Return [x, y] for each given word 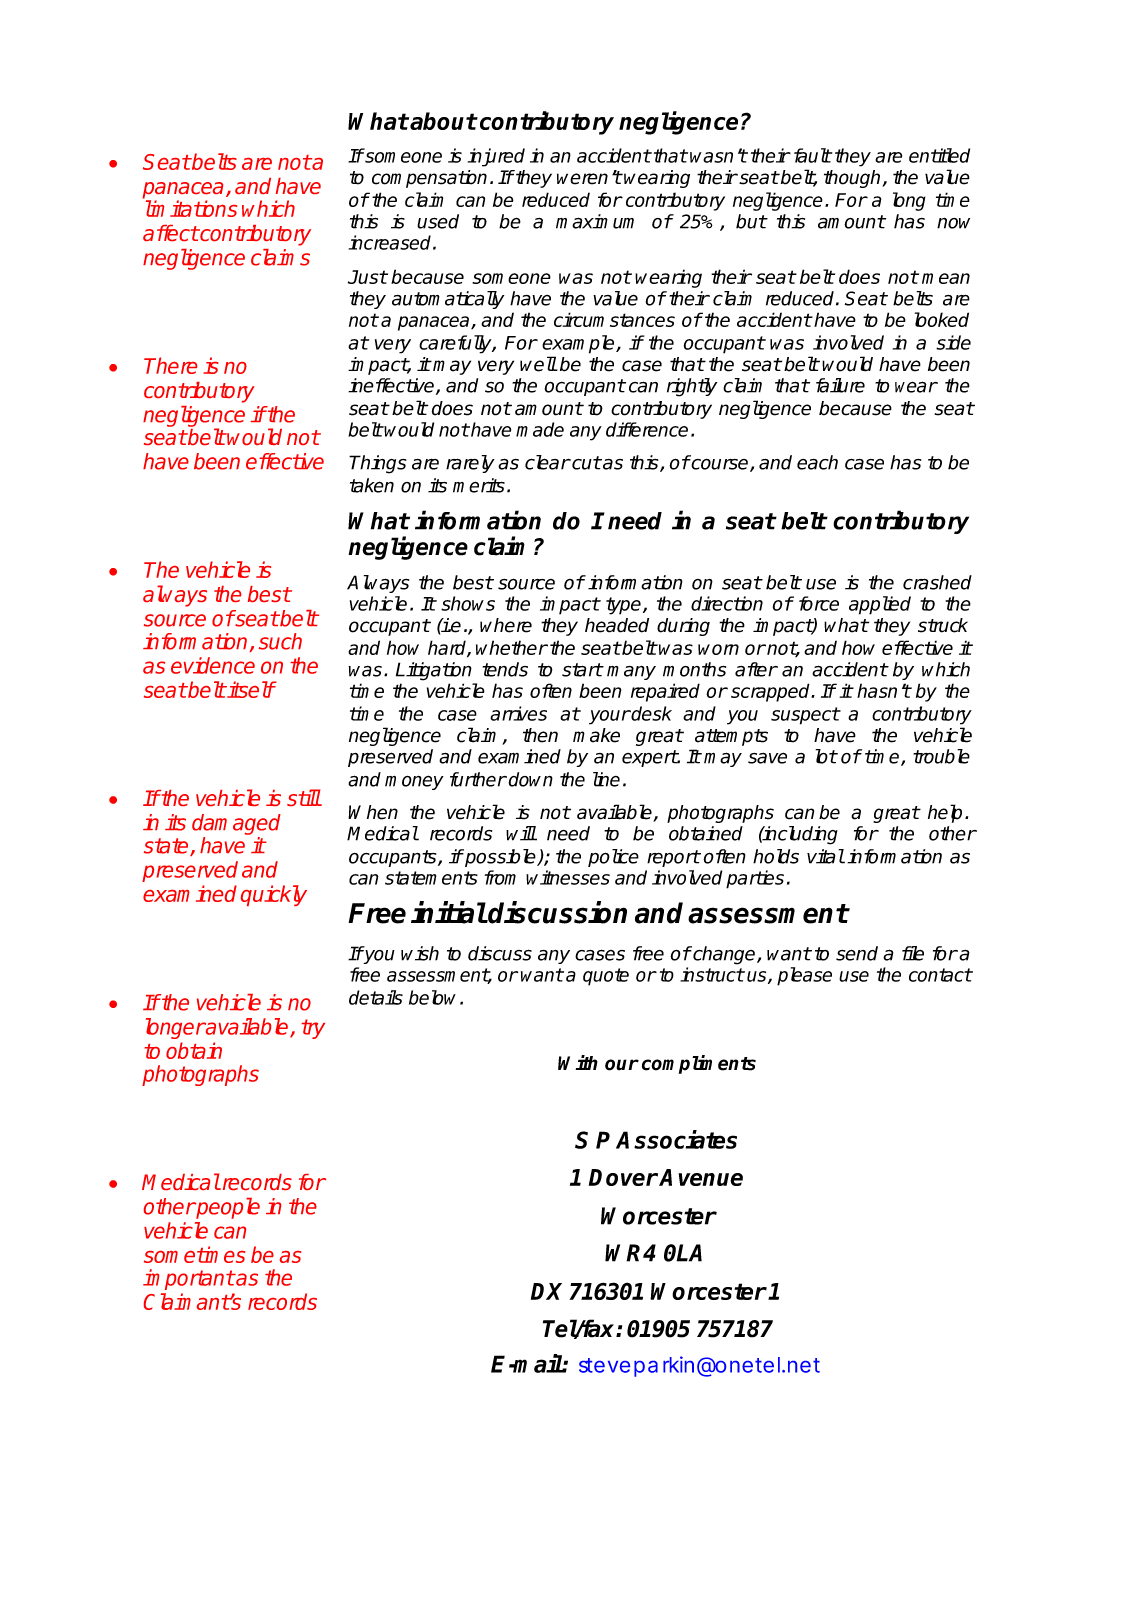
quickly [274, 895]
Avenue [701, 1177]
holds [776, 856]
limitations [191, 208]
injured [496, 157]
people [227, 1208]
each [817, 462]
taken [372, 485]
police [613, 858]
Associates [676, 1139]
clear [547, 462]
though [853, 179]
